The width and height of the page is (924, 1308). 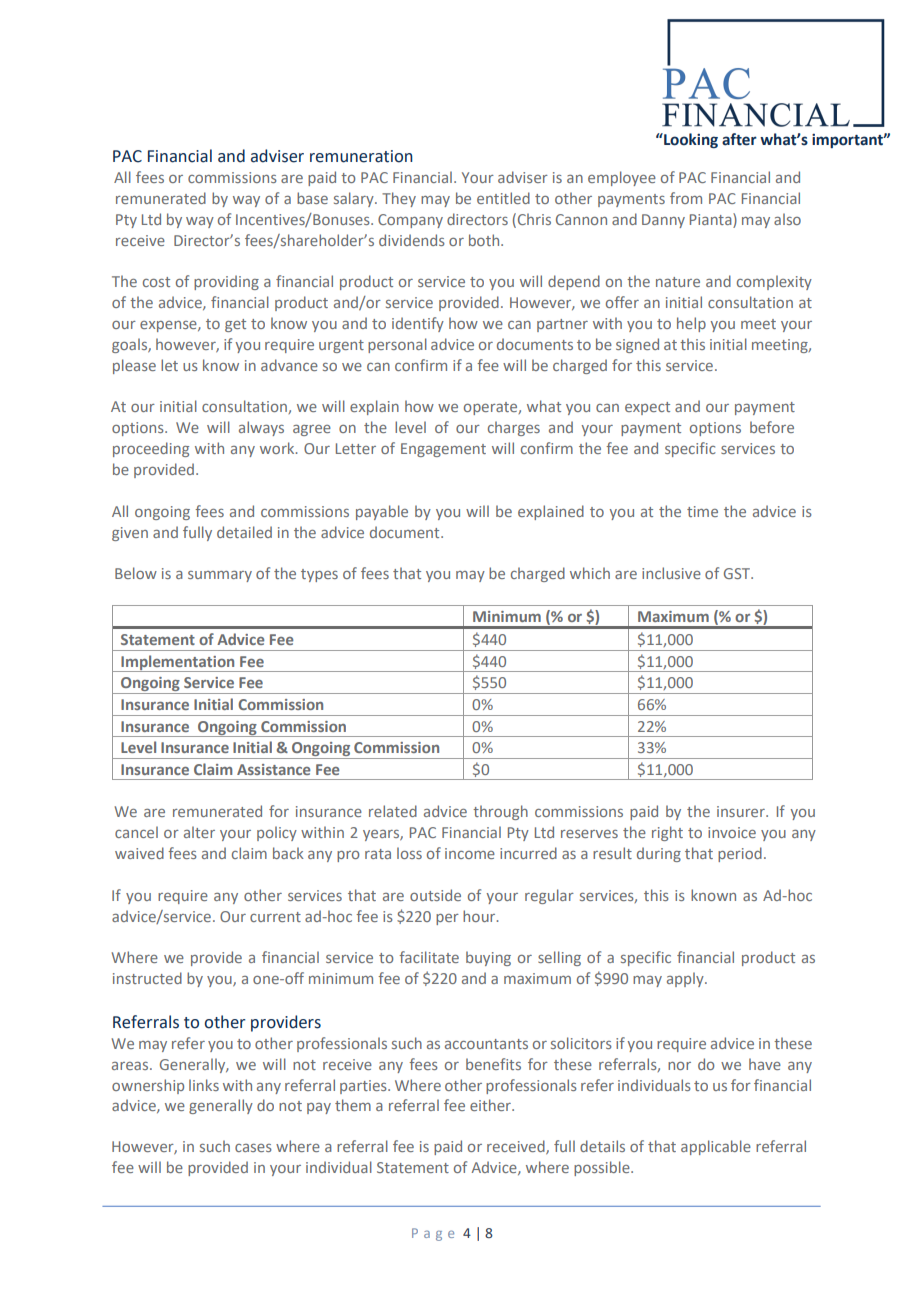 What do you see at coordinates (235, 325) in the page?
I see `get` at bounding box center [235, 325].
